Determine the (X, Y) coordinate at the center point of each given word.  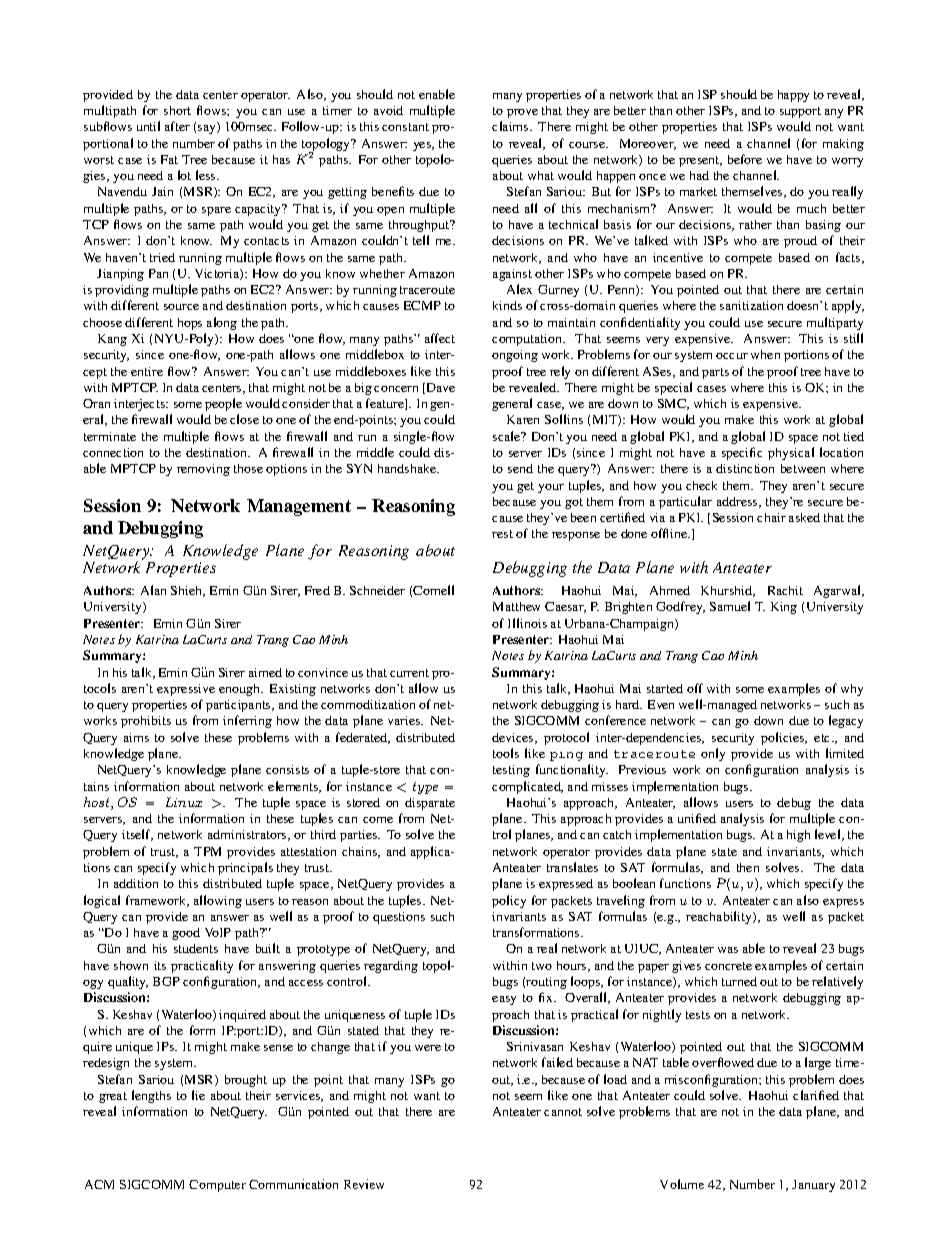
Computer (217, 1186)
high (798, 836)
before (745, 159)
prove (522, 113)
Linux (184, 802)
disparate (430, 804)
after (177, 126)
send (520, 468)
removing (203, 470)
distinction (745, 468)
